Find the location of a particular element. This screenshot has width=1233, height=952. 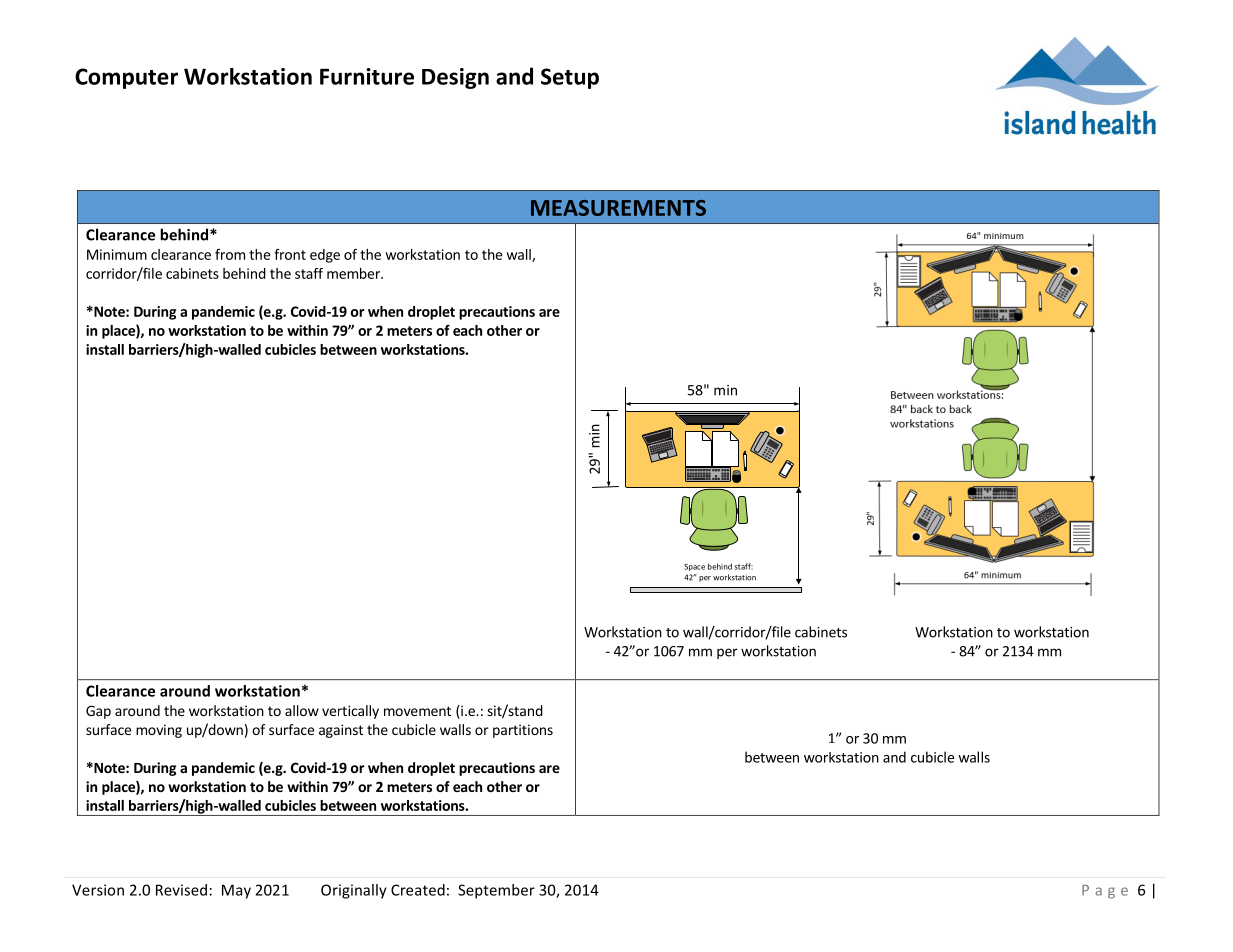

Revised is located at coordinates (181, 890).
